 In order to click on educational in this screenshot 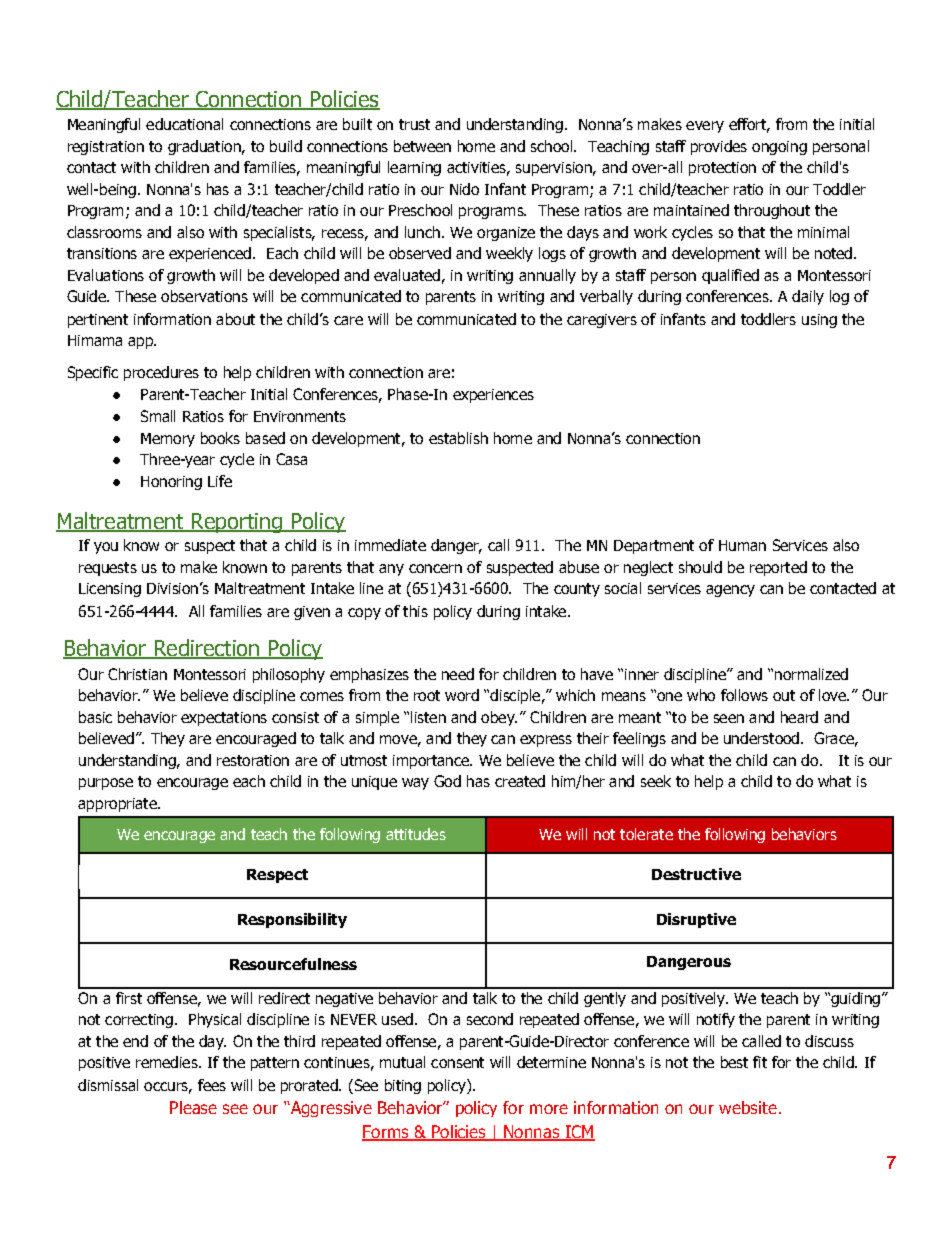, I will do `click(184, 124)`.
